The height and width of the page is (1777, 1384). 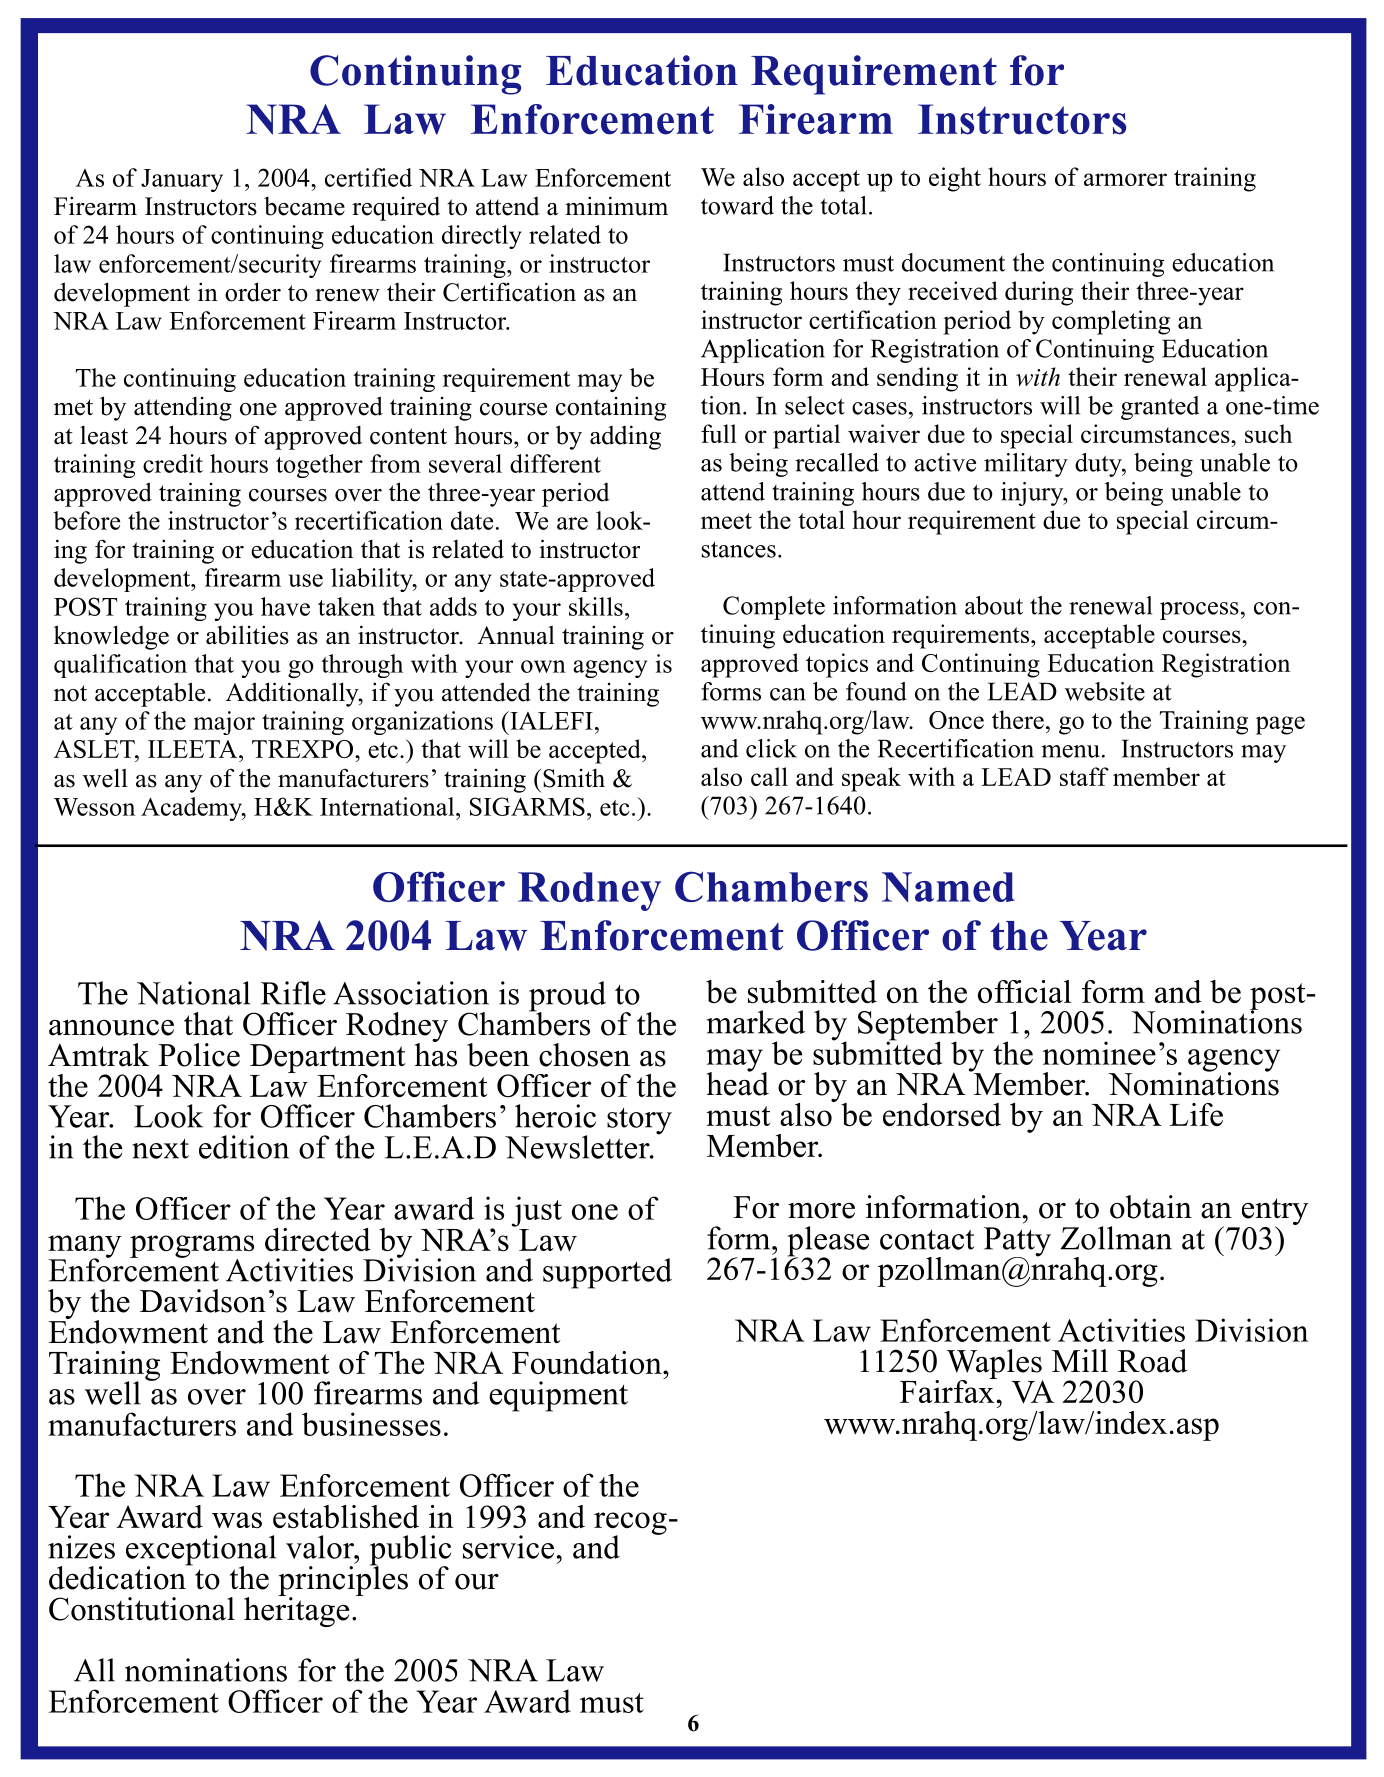 What do you see at coordinates (192, 809) in the page?
I see `Academy` at bounding box center [192, 809].
